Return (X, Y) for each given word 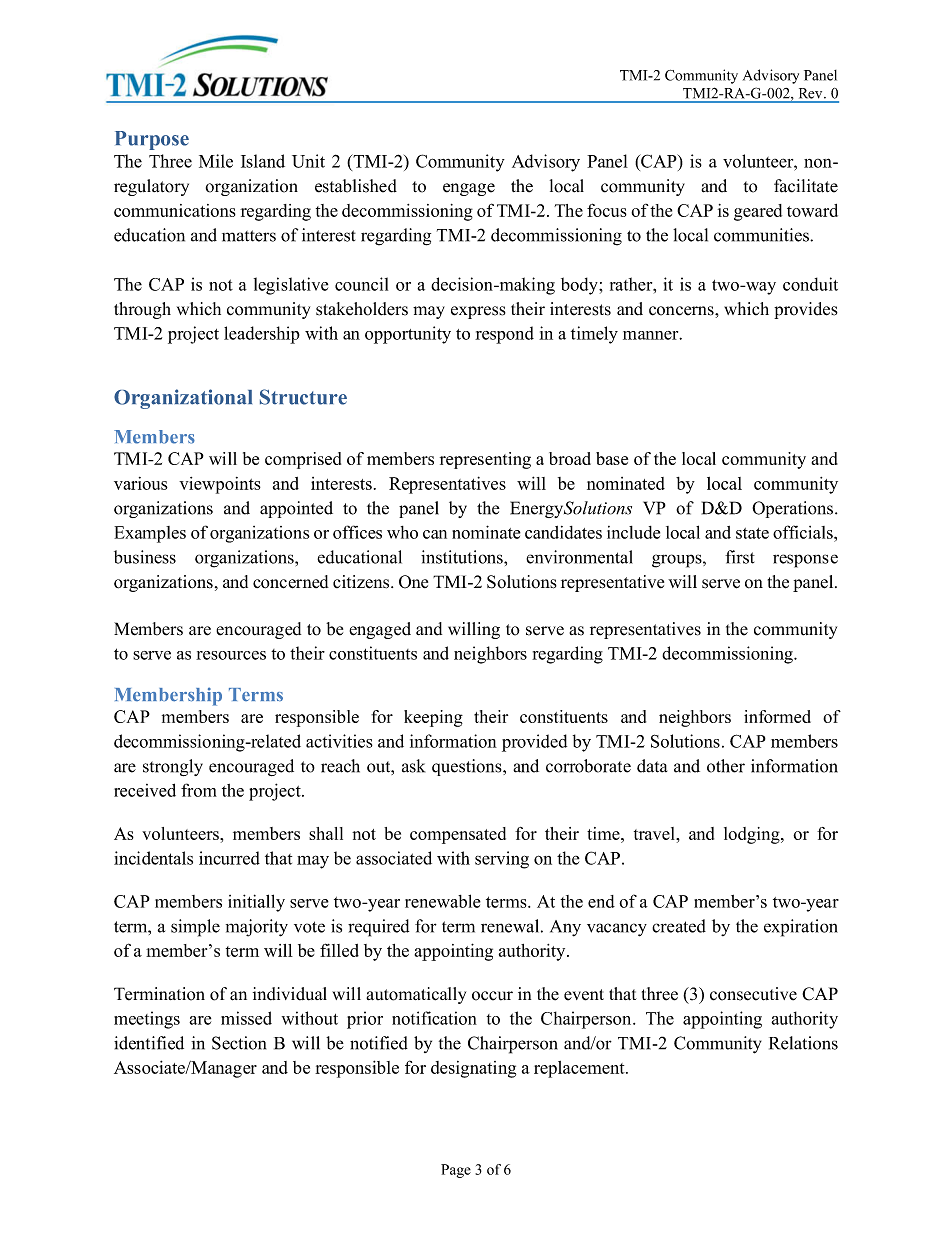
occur (492, 996)
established (356, 186)
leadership (262, 335)
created (679, 926)
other (726, 766)
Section (239, 1043)
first (740, 557)
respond (504, 335)
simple (195, 928)
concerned (291, 582)
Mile (216, 161)
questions (468, 767)
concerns (682, 311)
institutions (463, 557)
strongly (173, 767)
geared (758, 212)
